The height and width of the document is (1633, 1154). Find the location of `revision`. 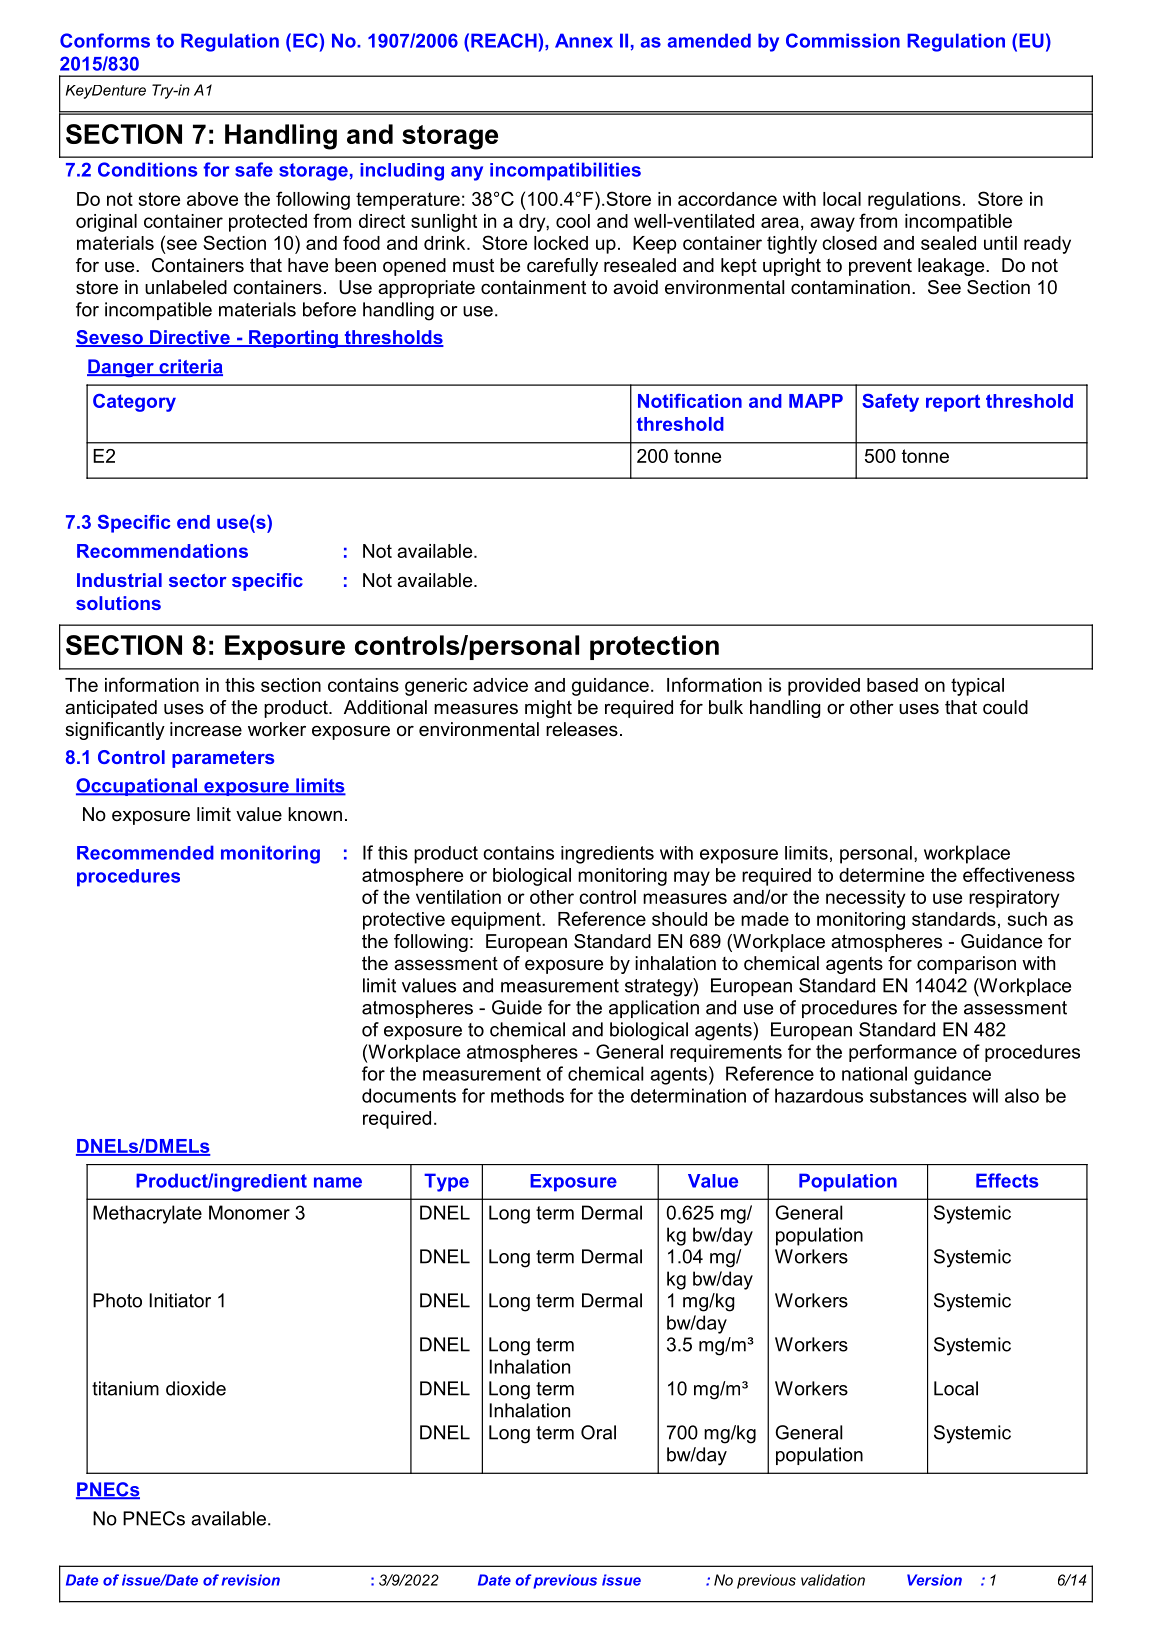

revision is located at coordinates (250, 1580).
